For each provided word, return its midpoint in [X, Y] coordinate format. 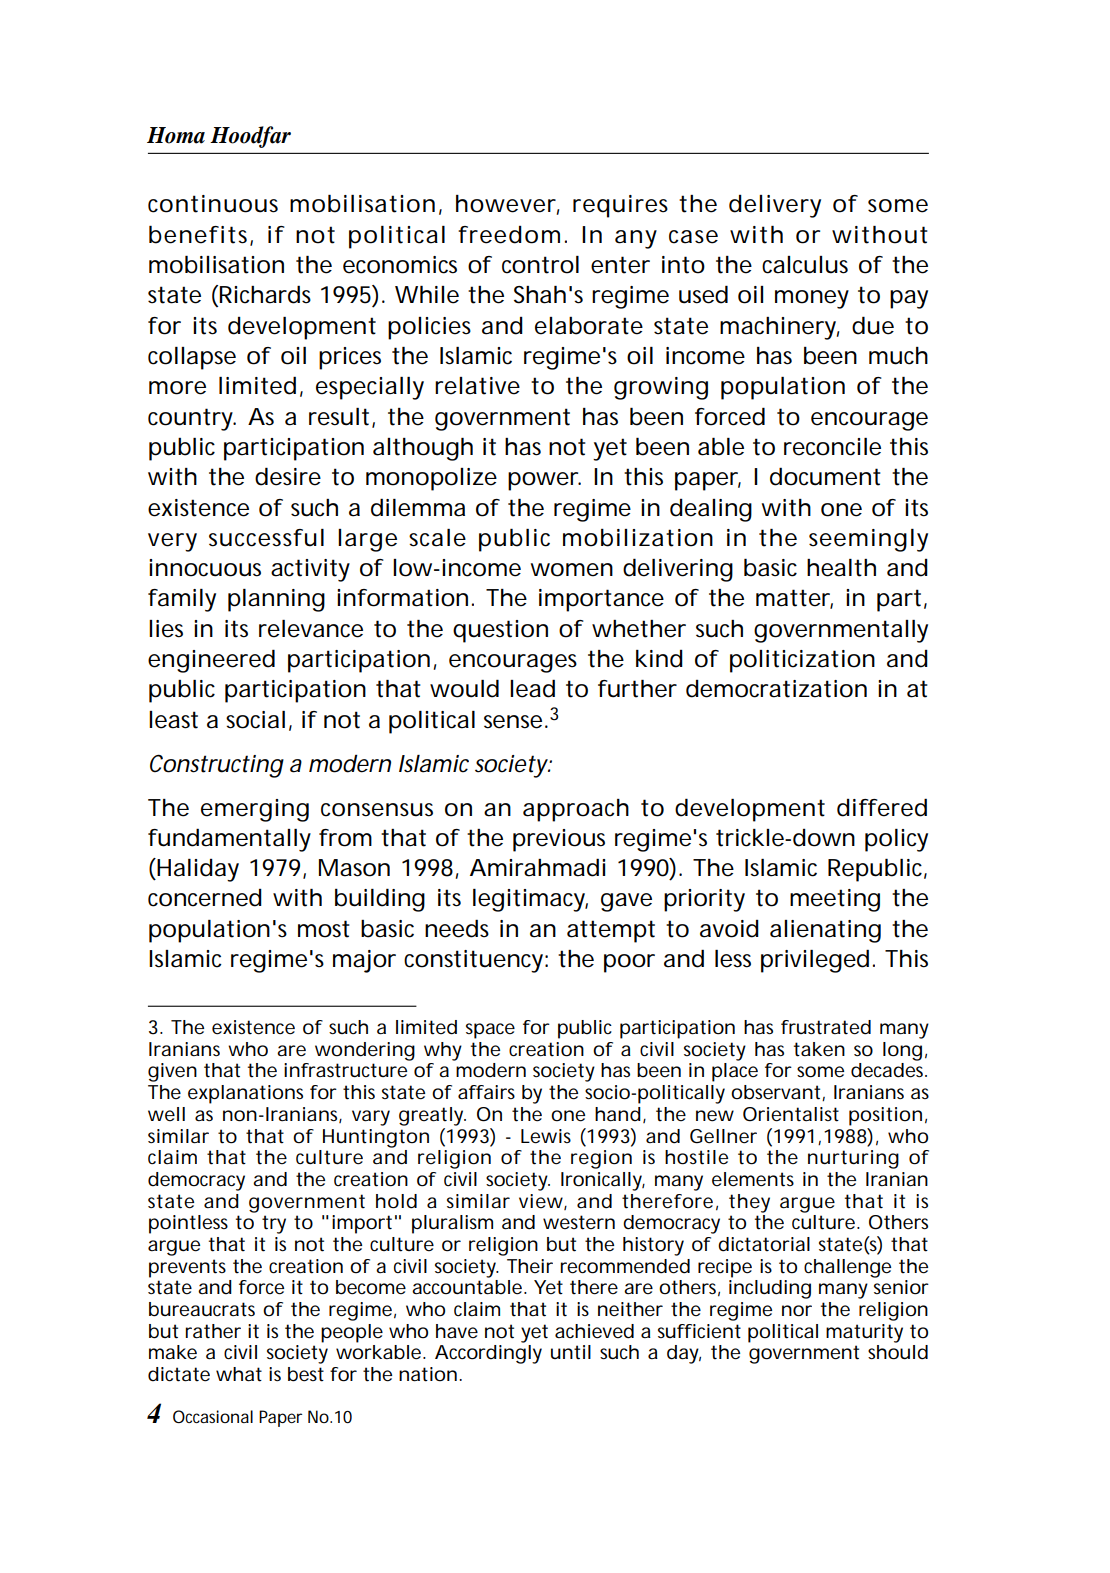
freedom [509, 235]
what [239, 1374]
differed [882, 807]
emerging [255, 810]
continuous [213, 204]
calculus [805, 265]
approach [576, 810]
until [571, 1352]
